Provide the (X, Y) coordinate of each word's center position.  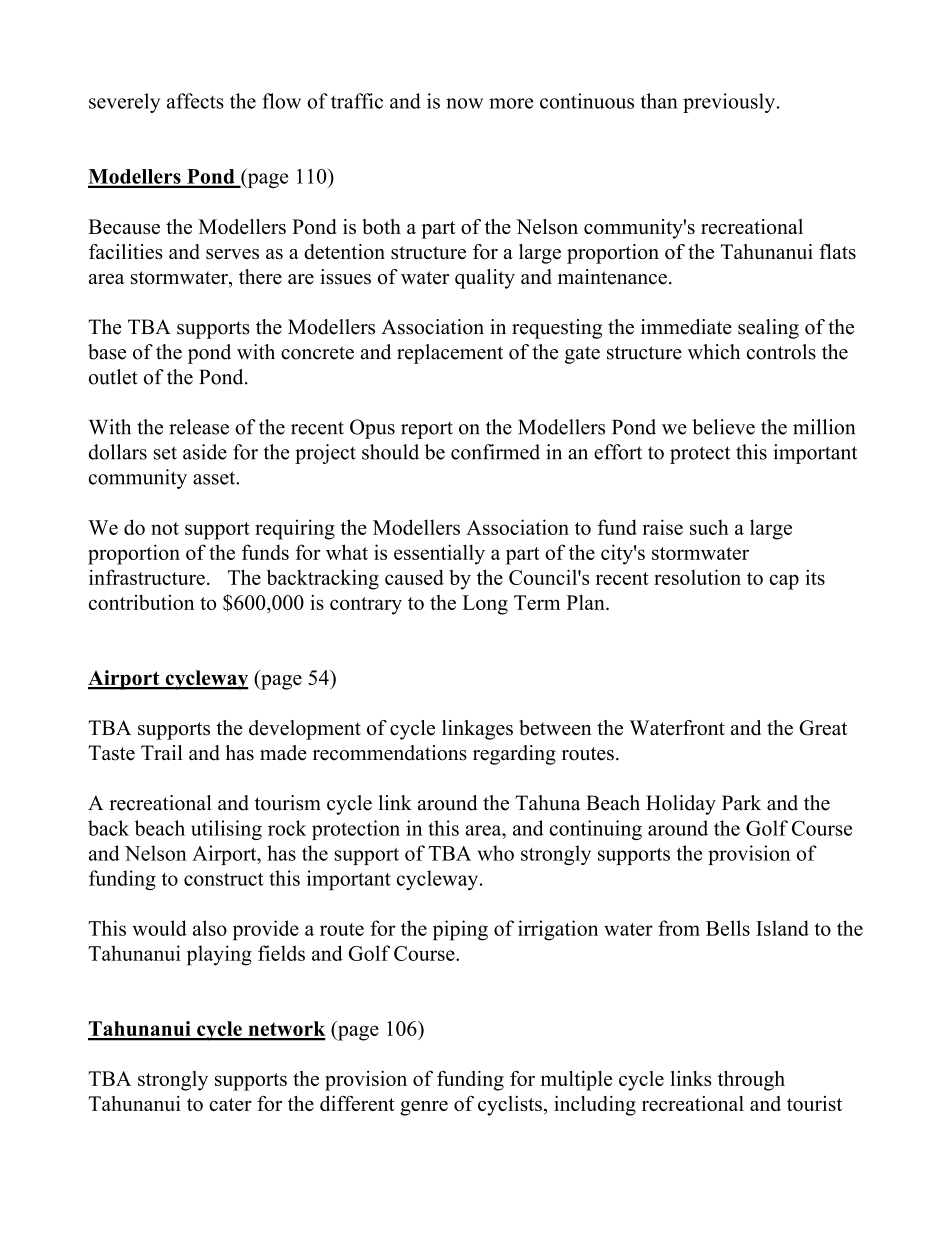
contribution (141, 602)
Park (741, 803)
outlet (113, 377)
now (464, 103)
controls (781, 352)
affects (195, 101)
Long (485, 605)
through (751, 1080)
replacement (450, 354)
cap (784, 582)
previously (730, 103)
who (495, 853)
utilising (226, 830)
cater (230, 1104)
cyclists (510, 1106)
